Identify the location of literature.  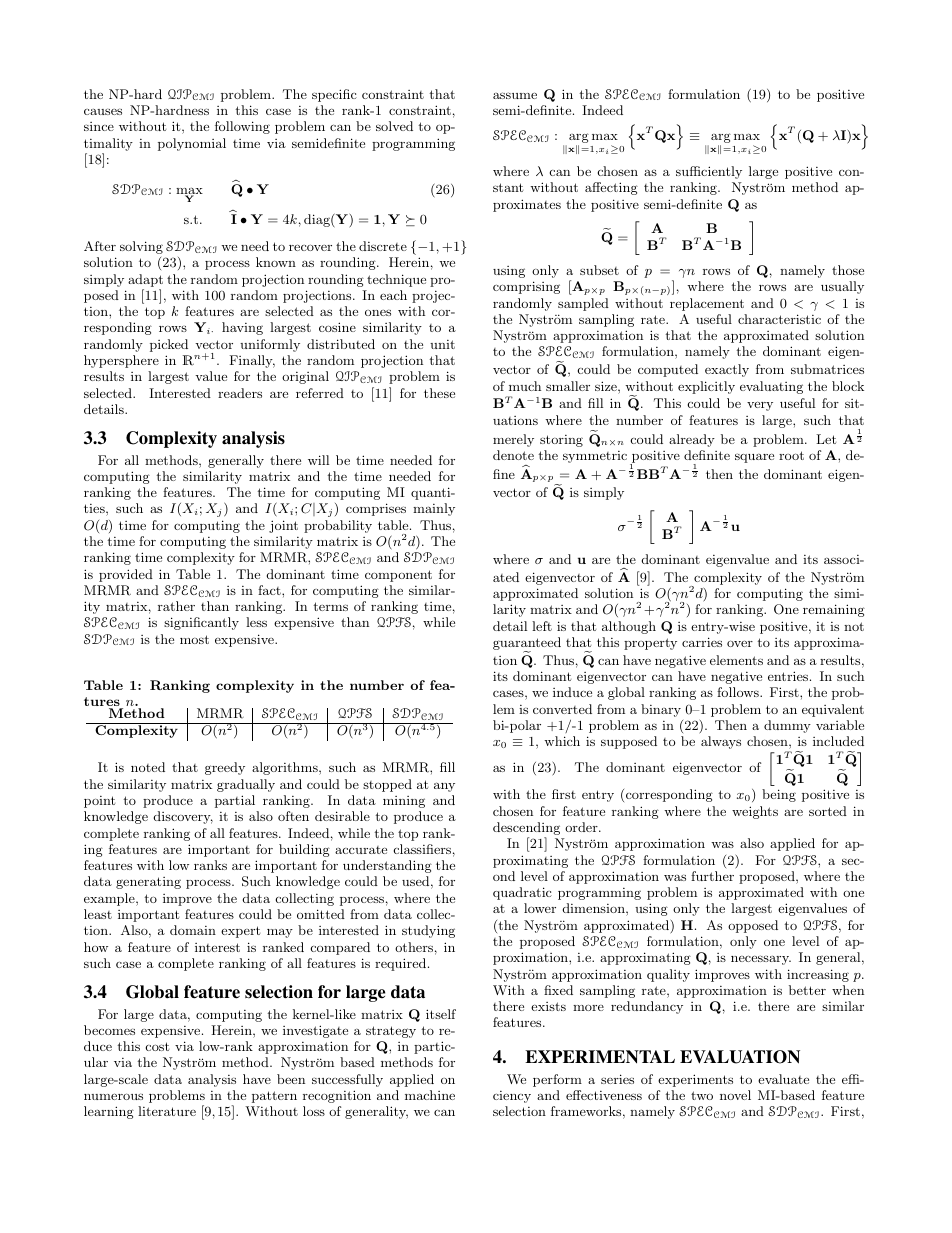
(167, 1111).
